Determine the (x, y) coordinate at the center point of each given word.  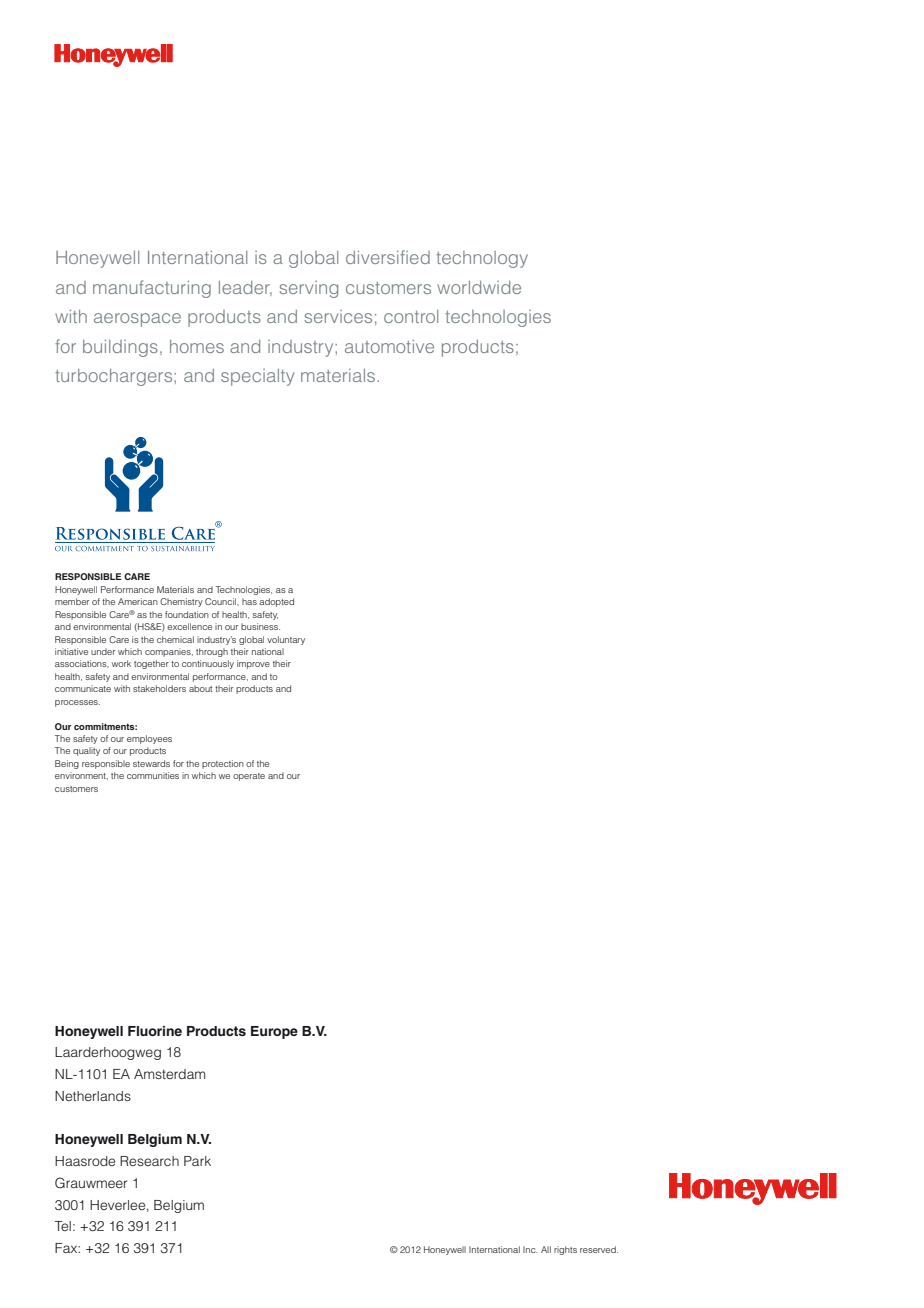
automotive (389, 346)
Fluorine (155, 1031)
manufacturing (152, 289)
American (138, 601)
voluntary (286, 640)
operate (249, 777)
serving (308, 289)
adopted (276, 602)
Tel (63, 1226)
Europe (274, 1032)
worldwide (479, 287)
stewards (151, 763)
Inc (530, 1249)
